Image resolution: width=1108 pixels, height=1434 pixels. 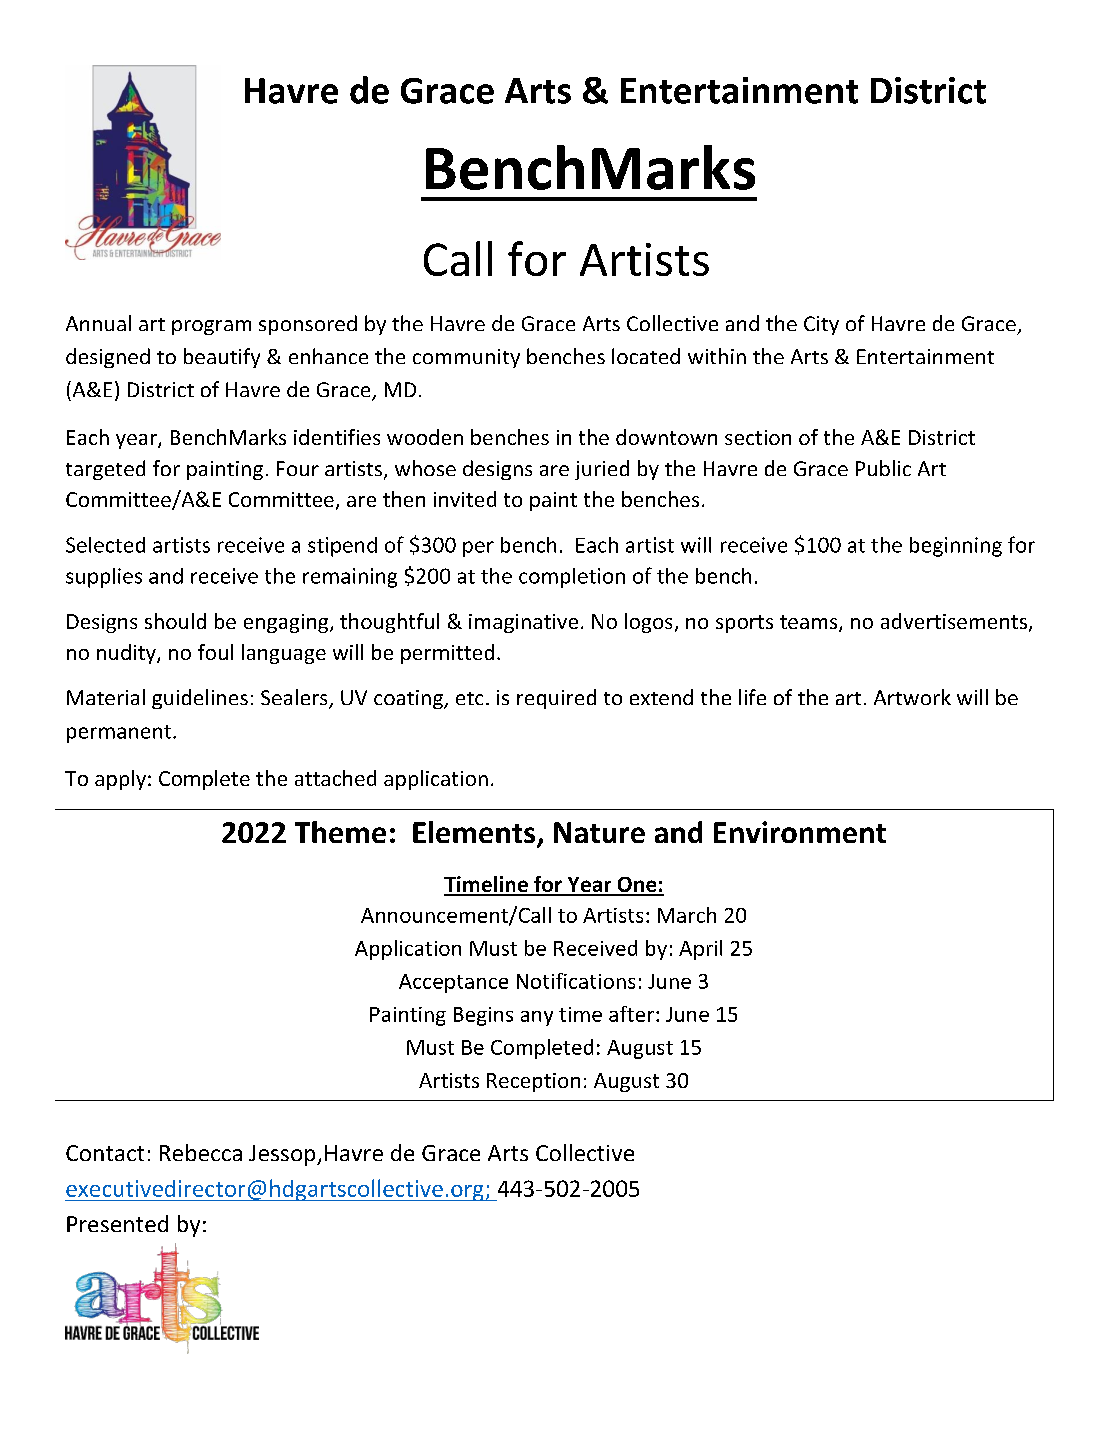 What do you see at coordinates (475, 833) in the image?
I see `Elements` at bounding box center [475, 833].
